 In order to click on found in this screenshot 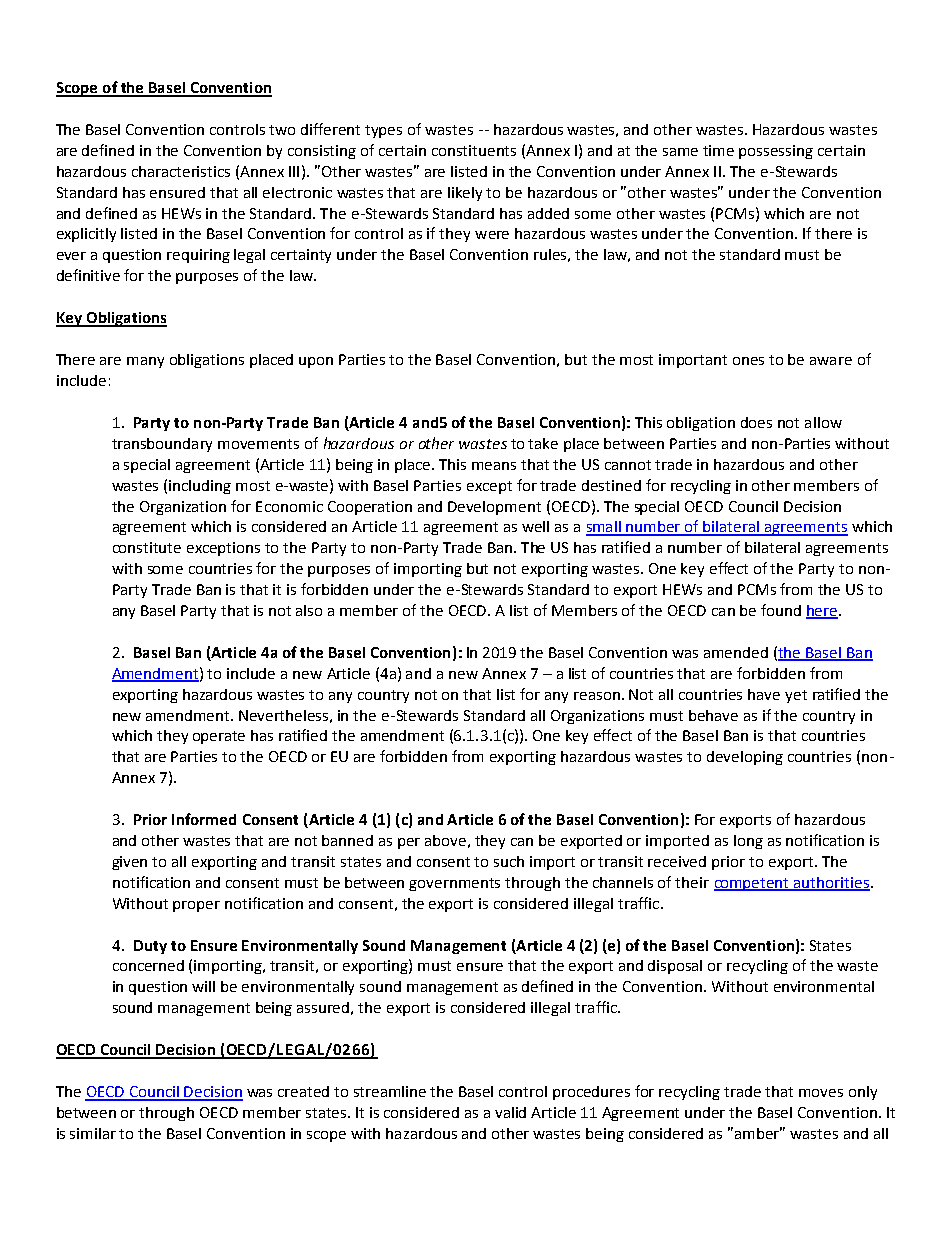, I will do `click(781, 610)`.
